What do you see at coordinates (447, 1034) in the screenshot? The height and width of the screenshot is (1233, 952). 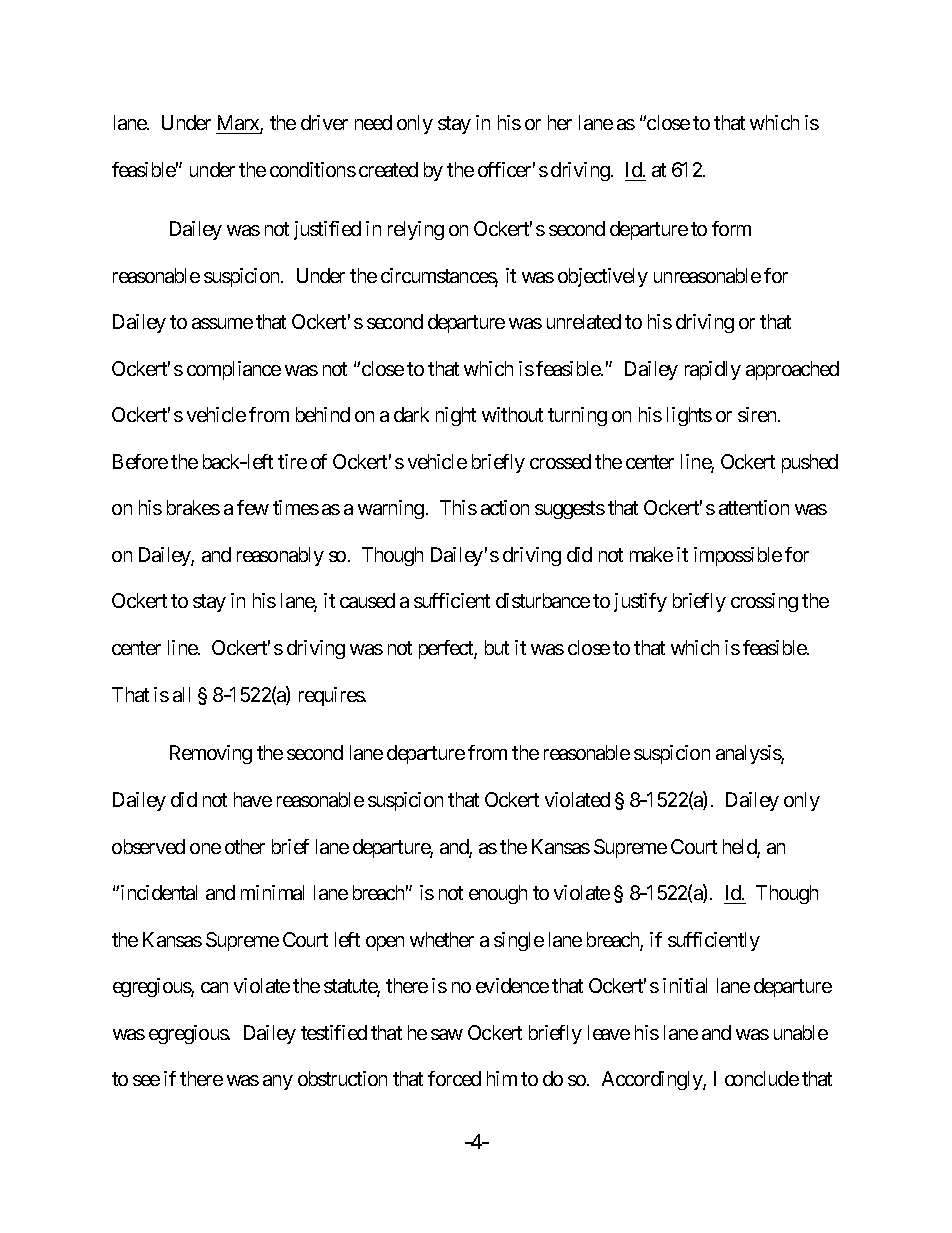 I see `saw` at bounding box center [447, 1034].
